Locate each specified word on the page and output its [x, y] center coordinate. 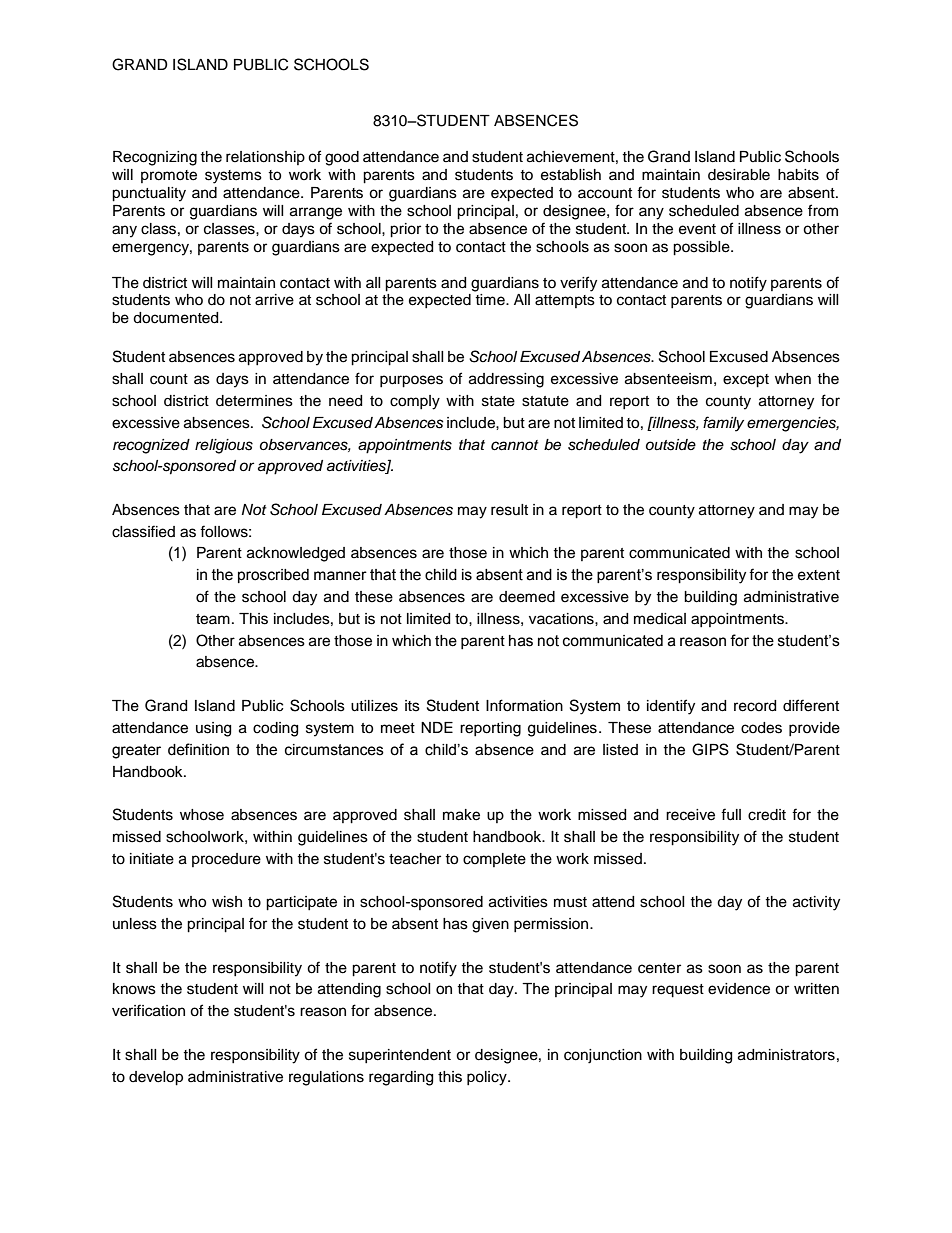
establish [571, 175]
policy [488, 1078]
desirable [739, 175]
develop [156, 1078]
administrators [786, 1055]
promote [169, 176]
